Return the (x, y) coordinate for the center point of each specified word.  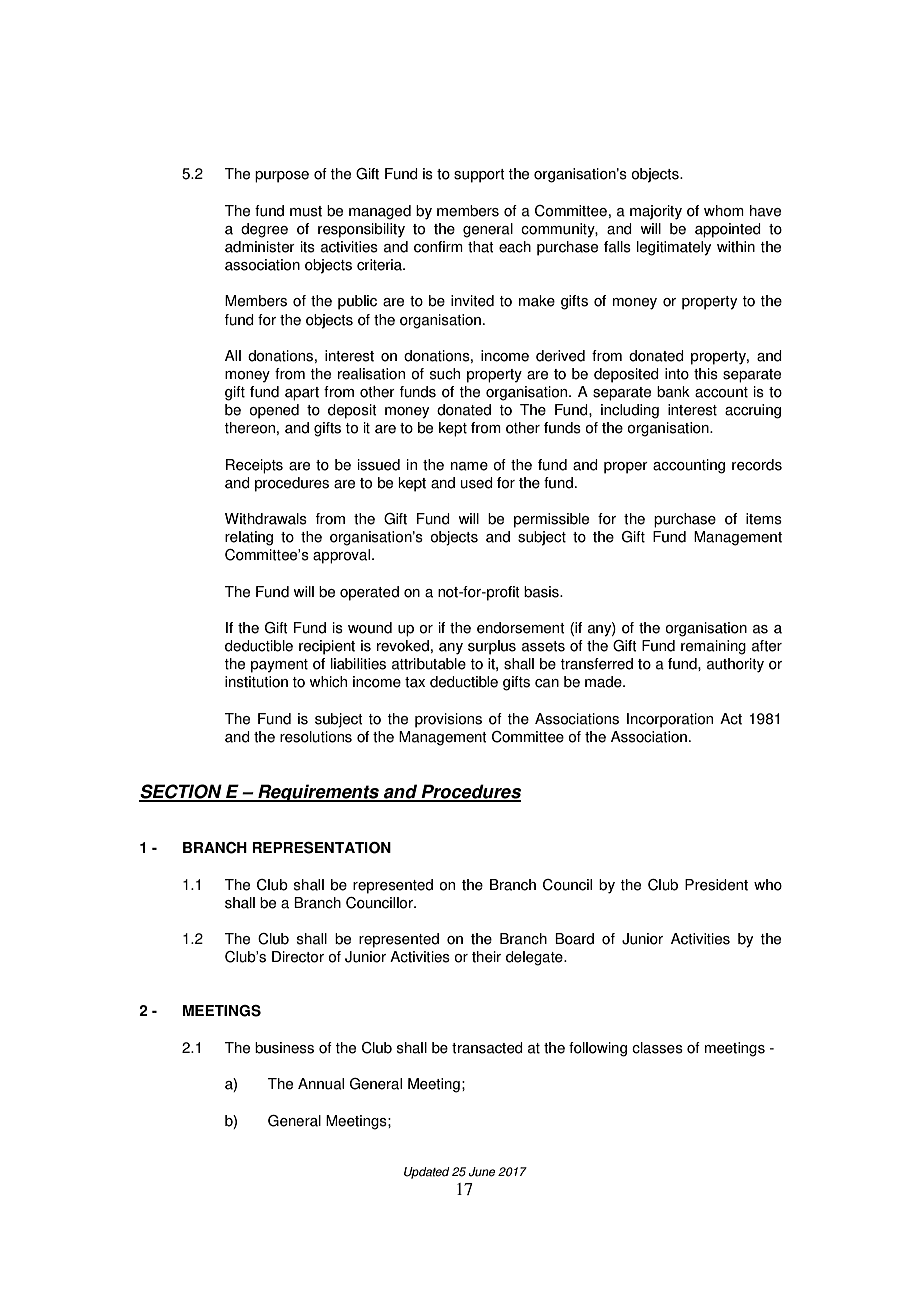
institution (256, 682)
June (482, 1172)
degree (264, 230)
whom (724, 211)
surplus (492, 647)
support (479, 176)
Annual (321, 1084)
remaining (713, 647)
